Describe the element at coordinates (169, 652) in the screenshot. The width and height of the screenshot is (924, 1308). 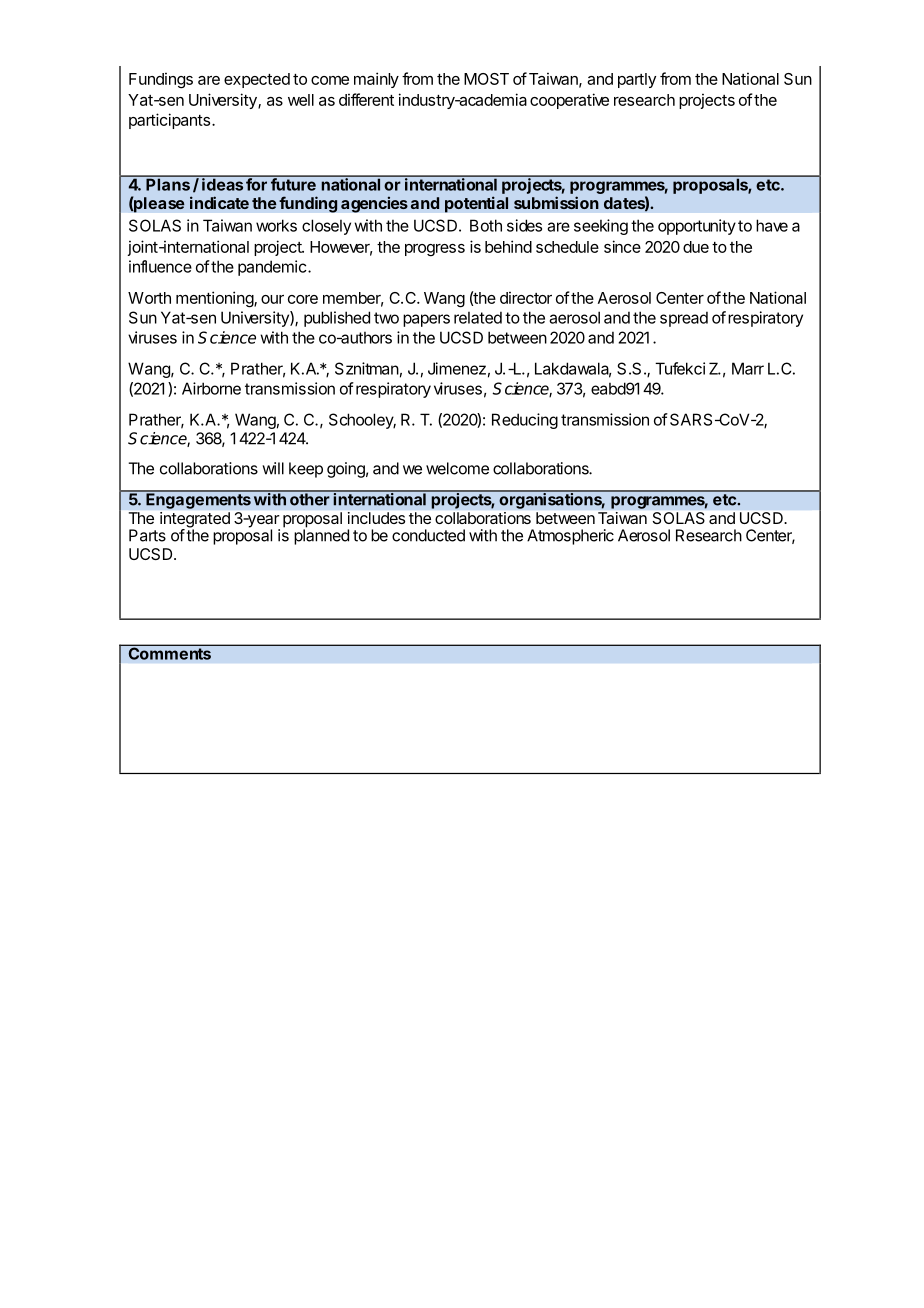
I see `Comments` at that location.
